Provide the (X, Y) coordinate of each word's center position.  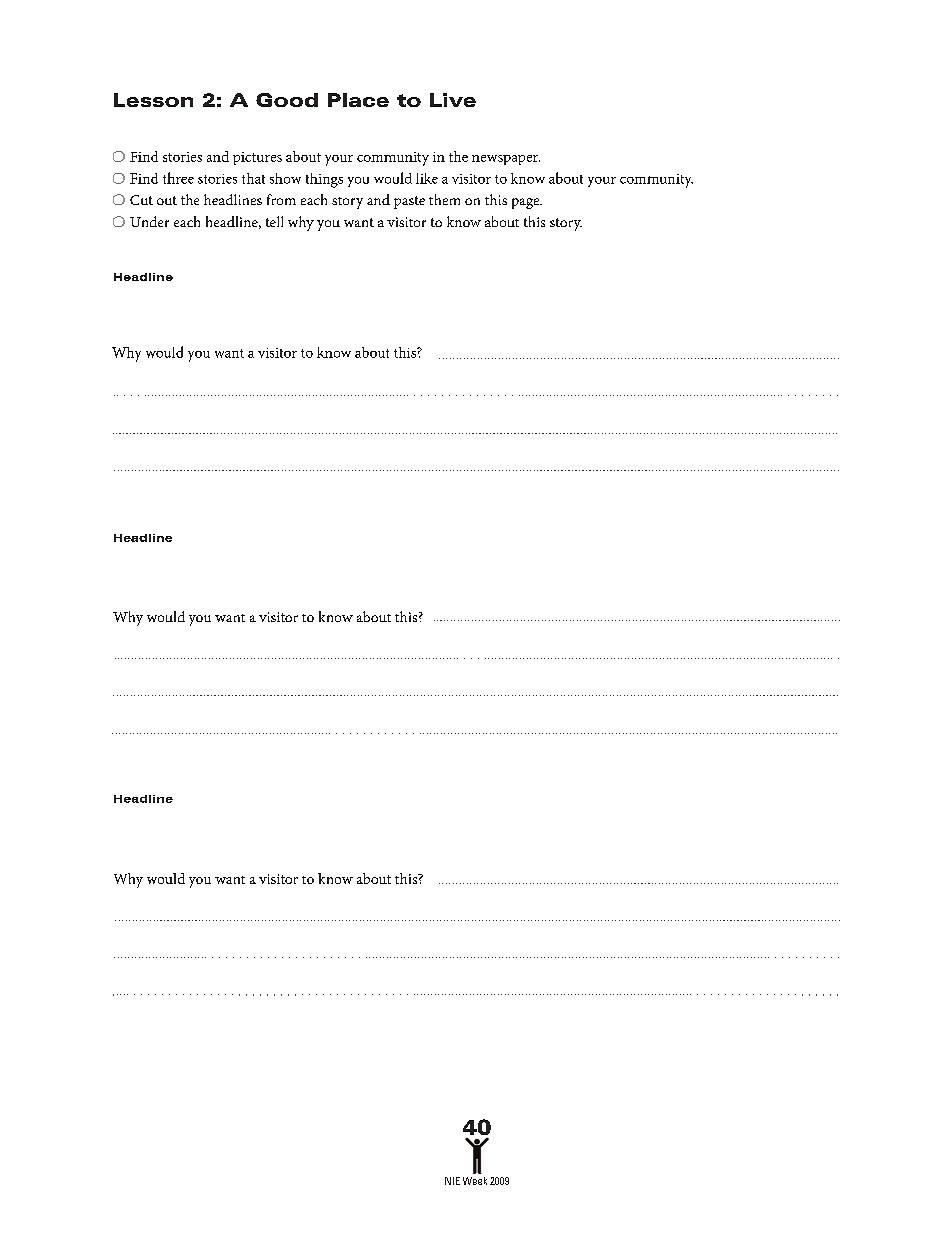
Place (358, 100)
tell (274, 221)
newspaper (506, 160)
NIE (452, 1181)
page (527, 203)
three (178, 178)
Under (149, 221)
